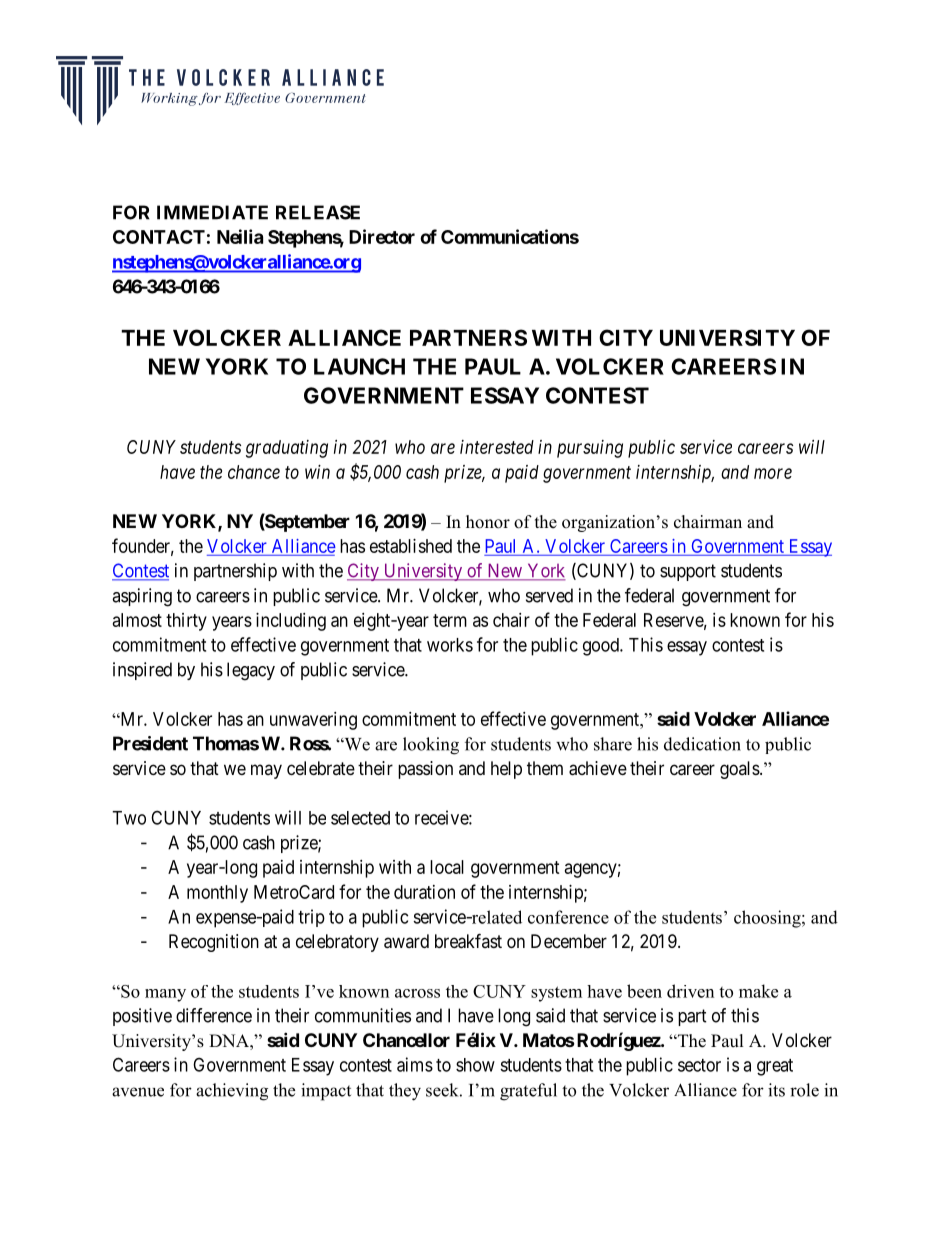 Image resolution: width=952 pixels, height=1233 pixels. What do you see at coordinates (212, 212) in the screenshot?
I see `IMMEDIATE` at bounding box center [212, 212].
